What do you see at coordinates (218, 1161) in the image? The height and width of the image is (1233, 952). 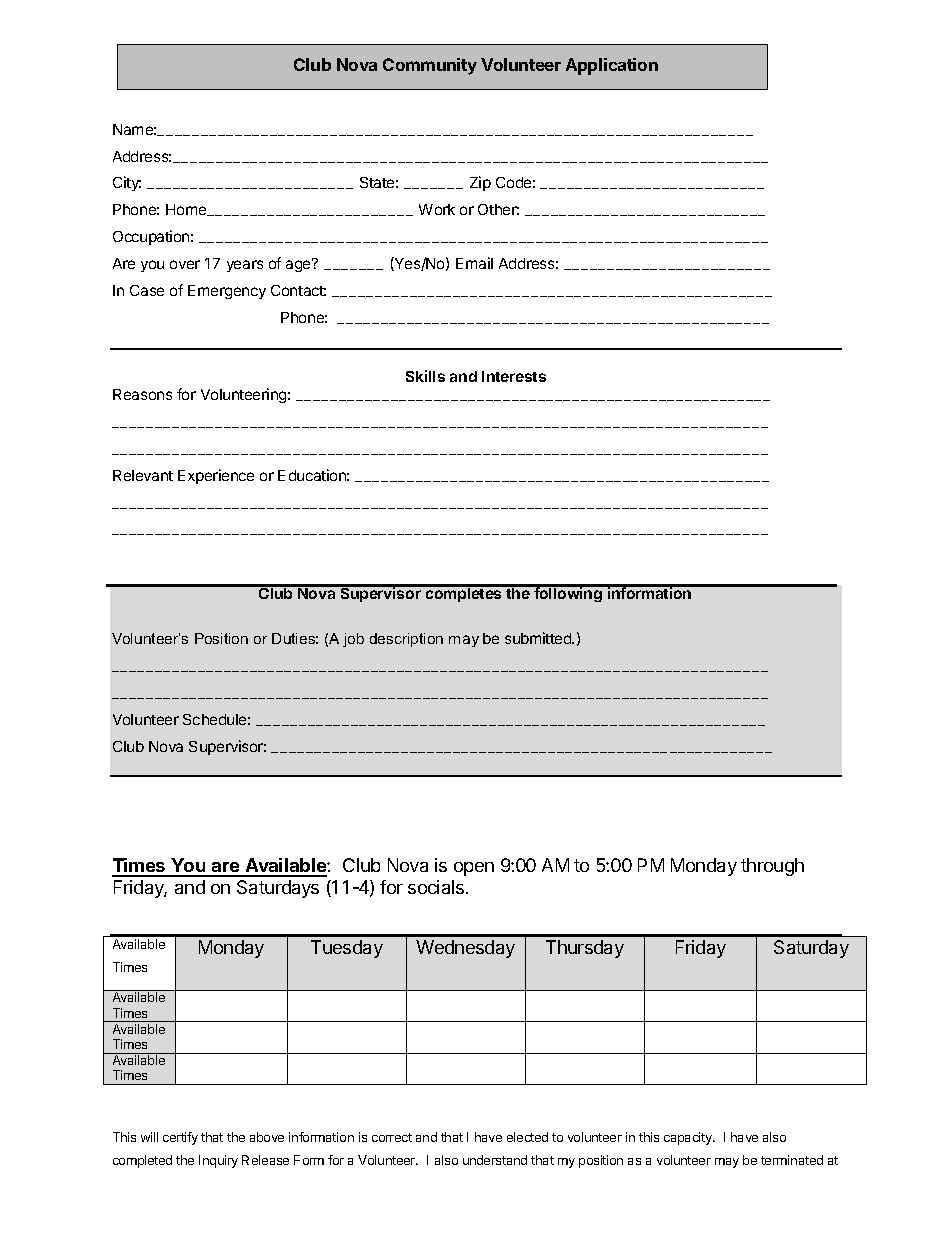 I see `Inquiry` at bounding box center [218, 1161].
